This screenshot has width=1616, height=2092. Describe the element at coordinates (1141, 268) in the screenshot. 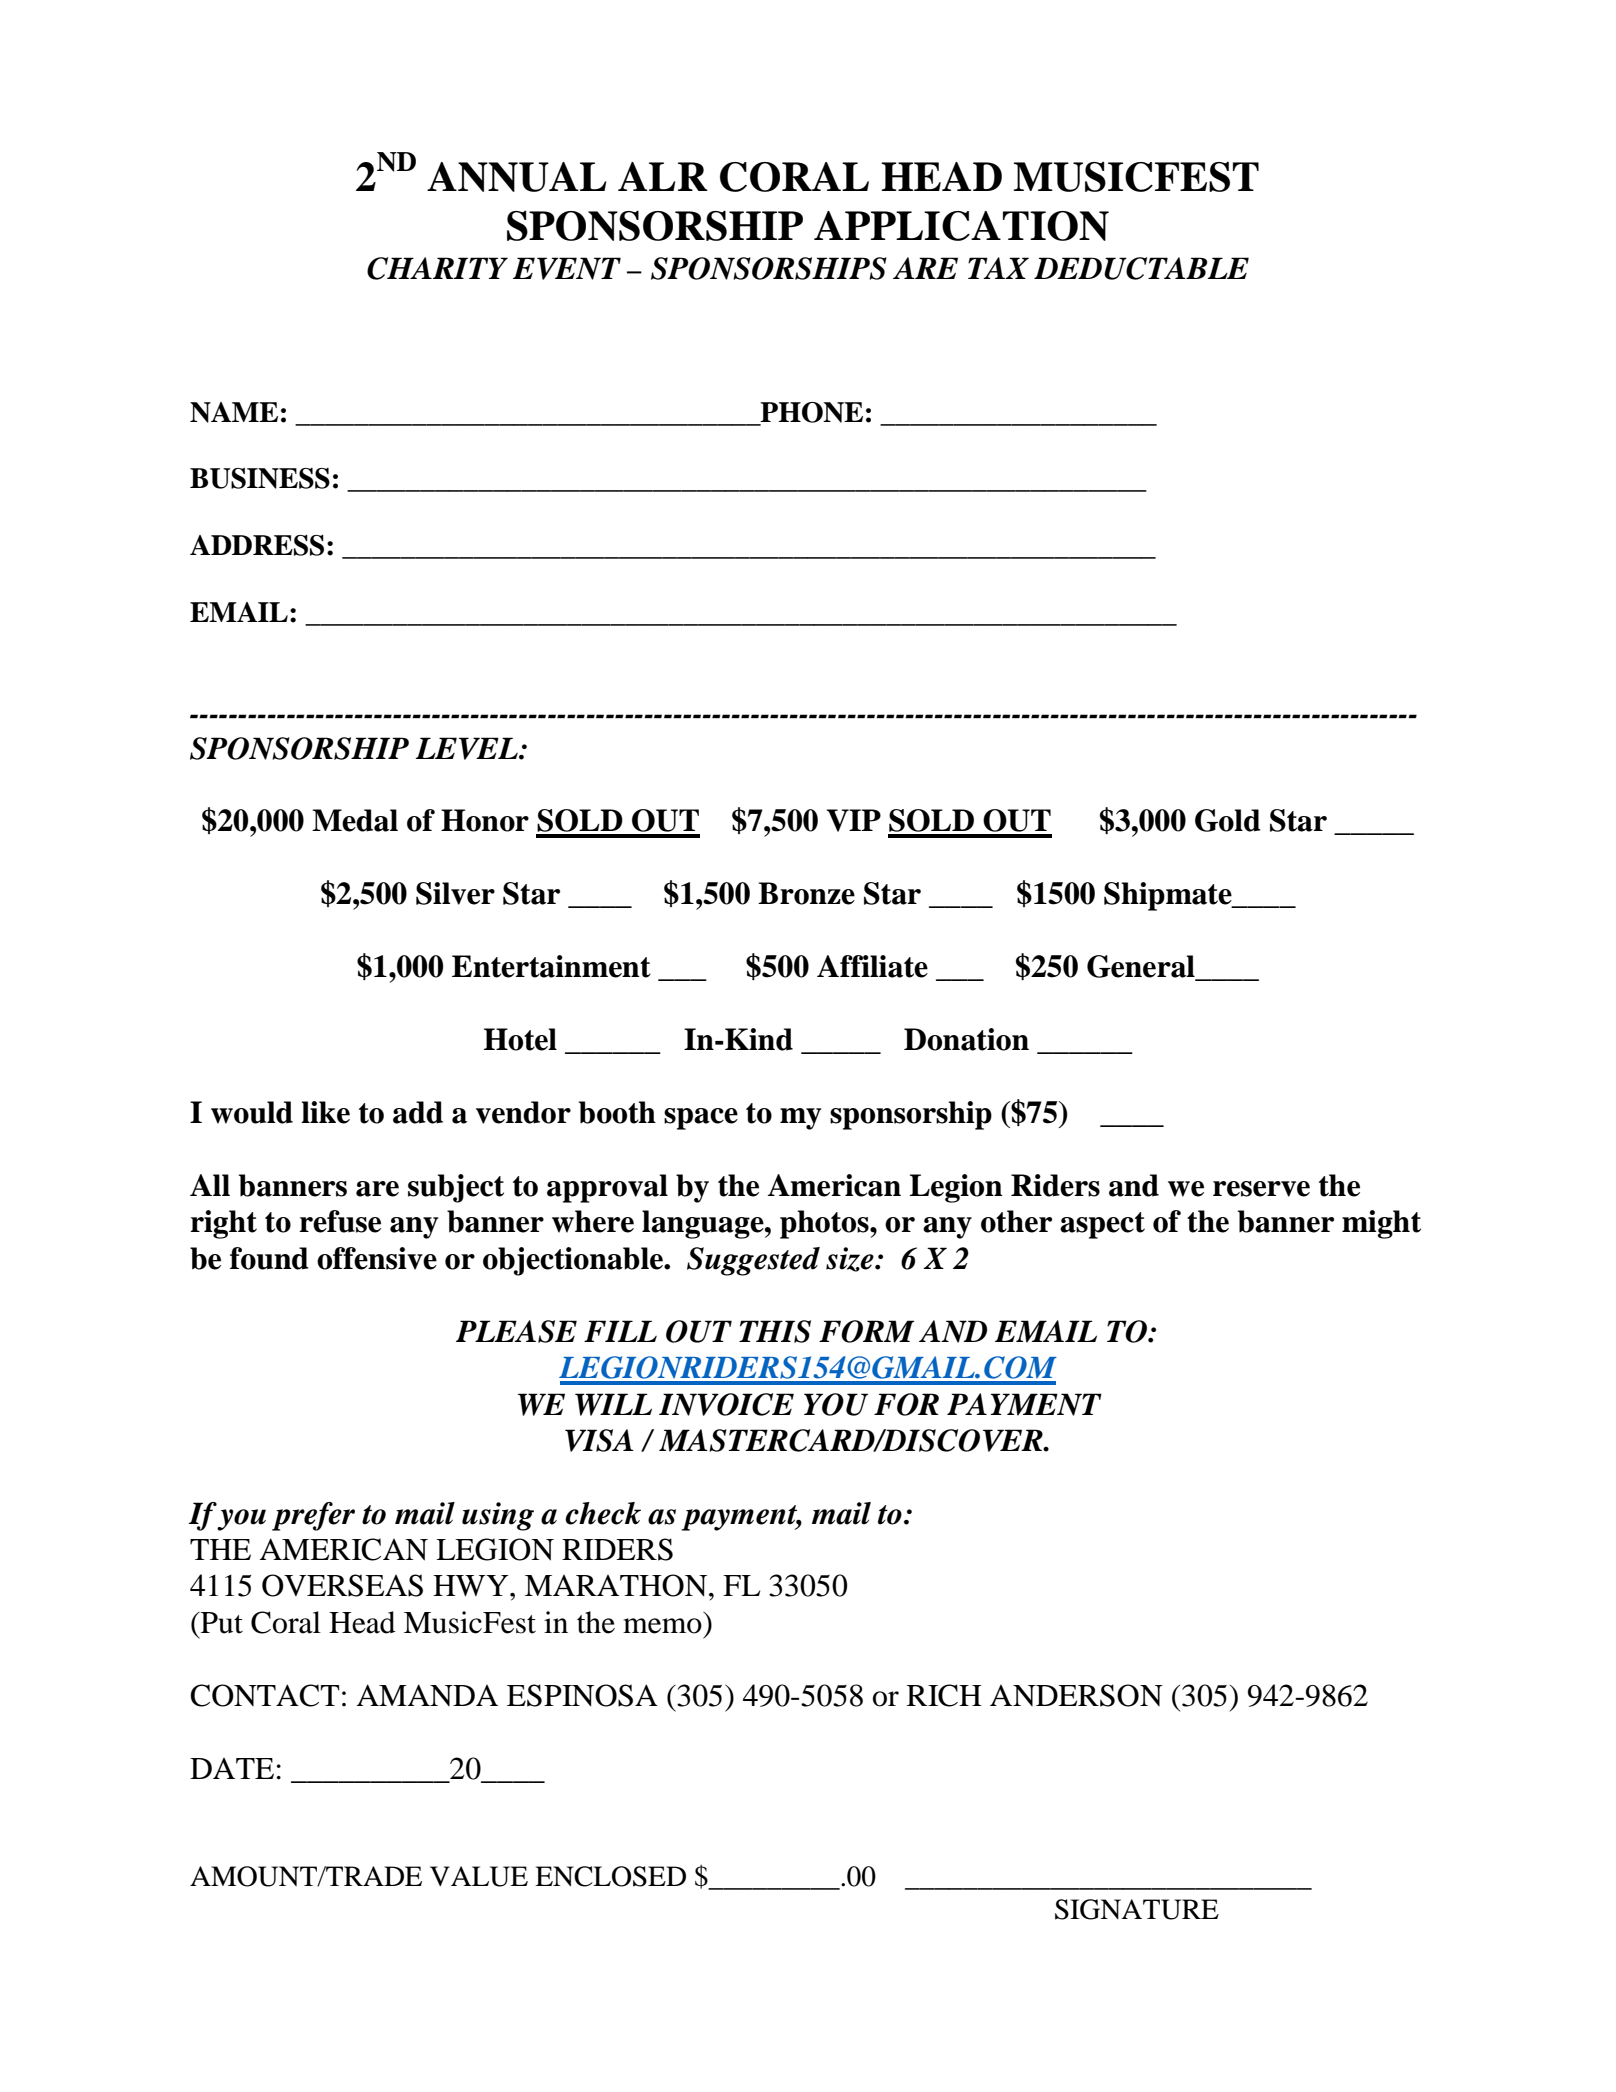

I see `DEDUCTABLE` at that location.
